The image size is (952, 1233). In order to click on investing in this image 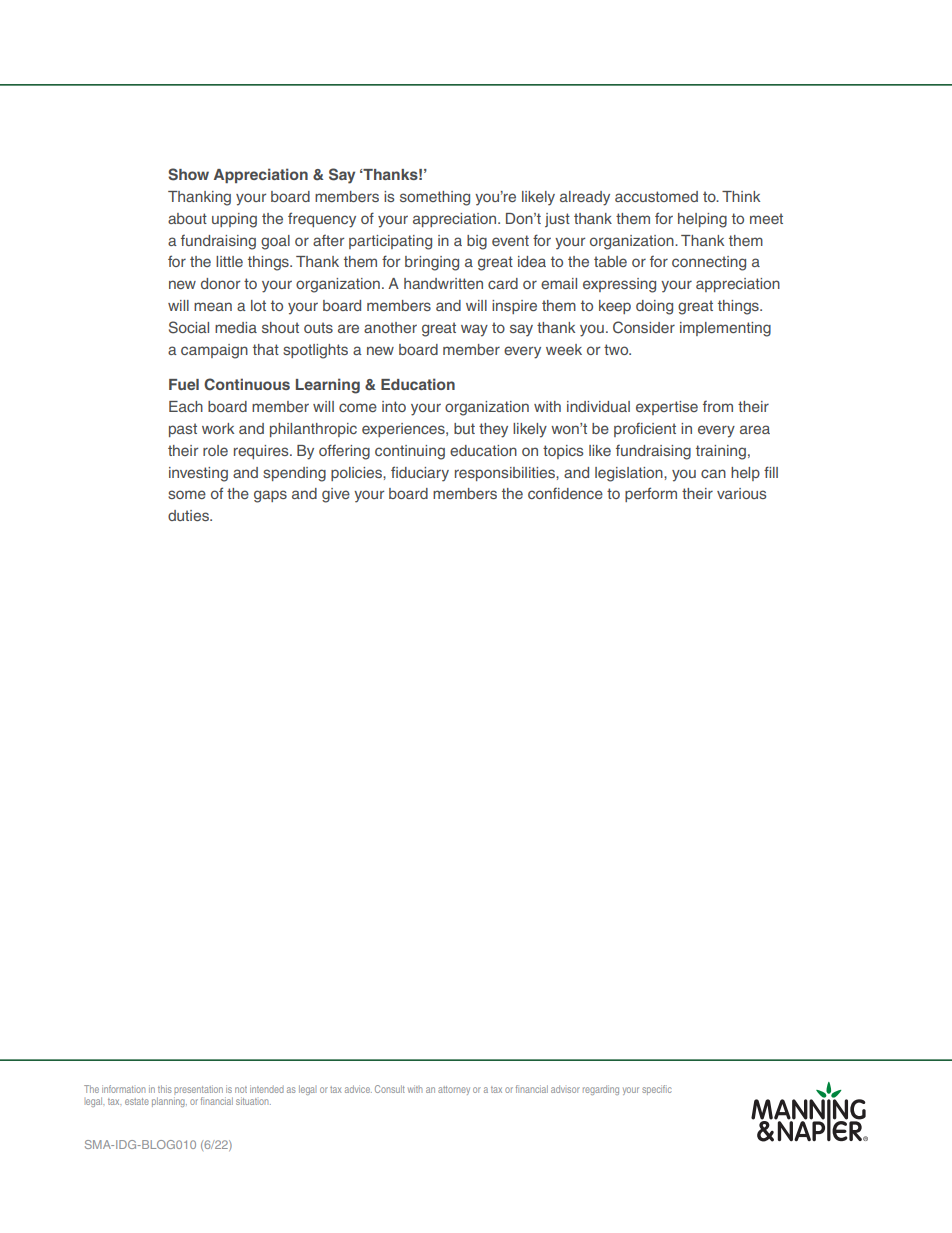, I will do `click(198, 474)`.
